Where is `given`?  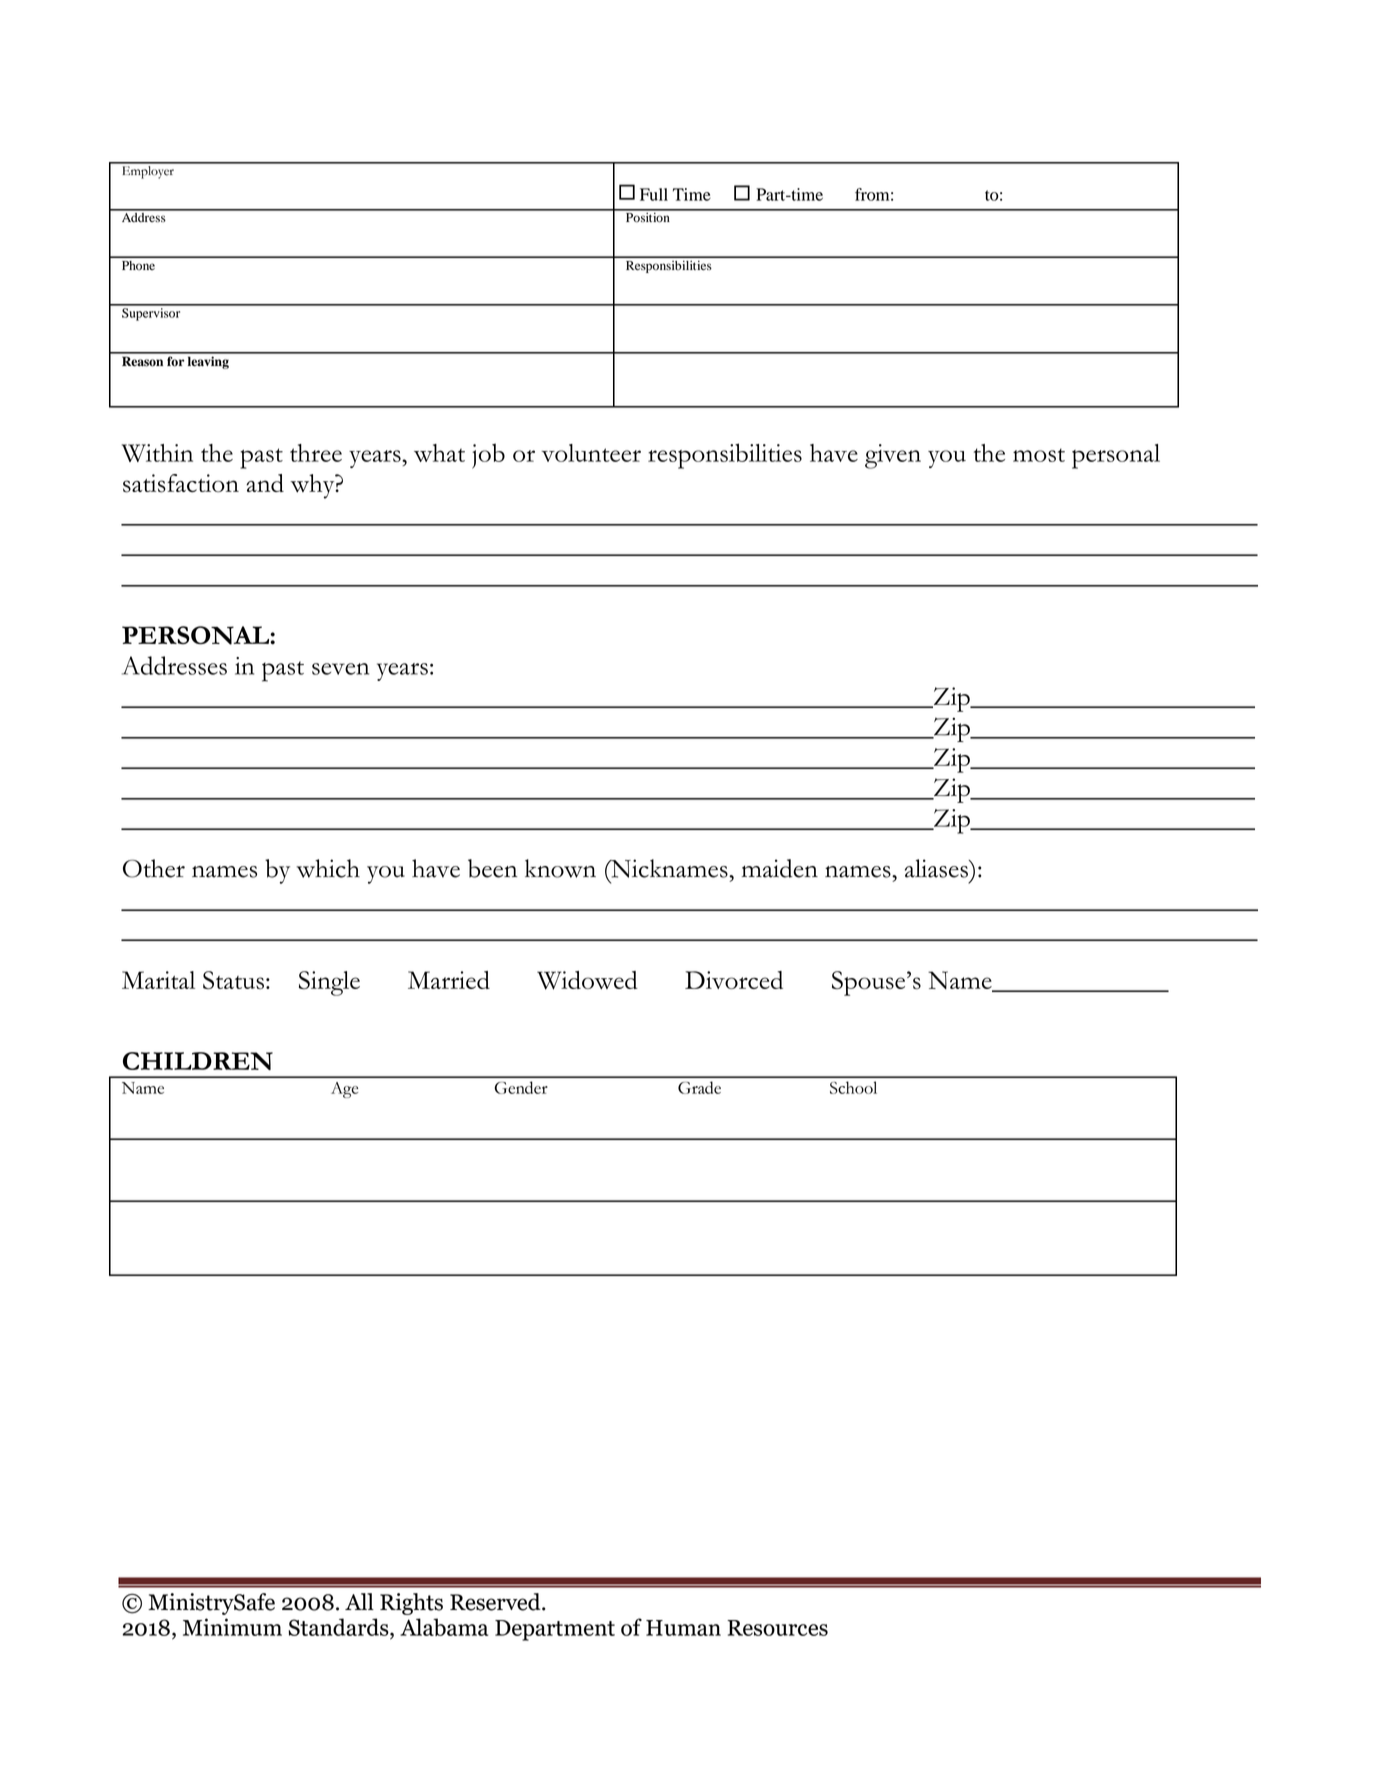
given is located at coordinates (893, 456).
